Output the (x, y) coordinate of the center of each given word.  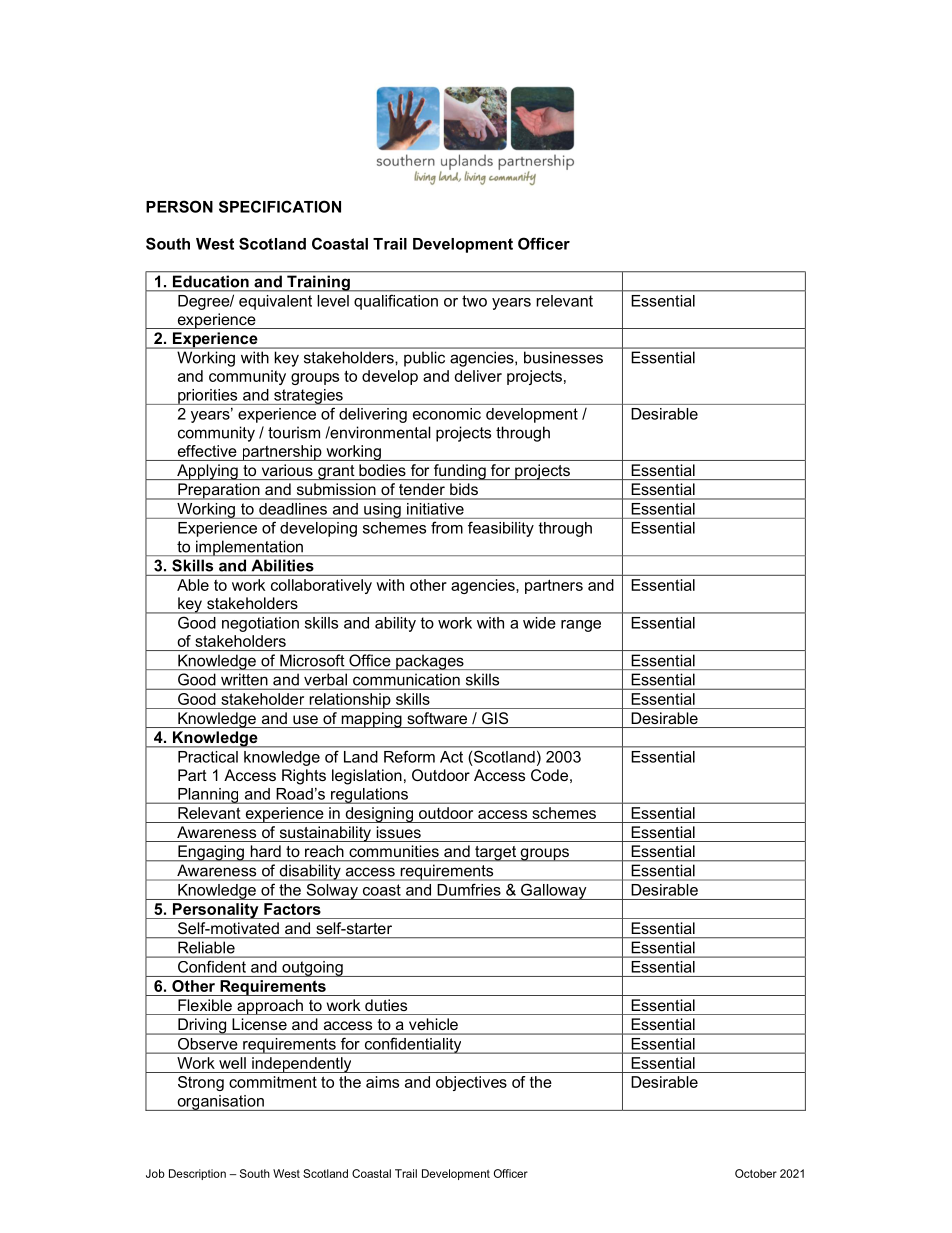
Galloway (554, 892)
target (495, 854)
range (581, 626)
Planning (208, 796)
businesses (563, 358)
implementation (249, 548)
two (474, 301)
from (447, 528)
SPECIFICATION (280, 206)
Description (197, 1174)
